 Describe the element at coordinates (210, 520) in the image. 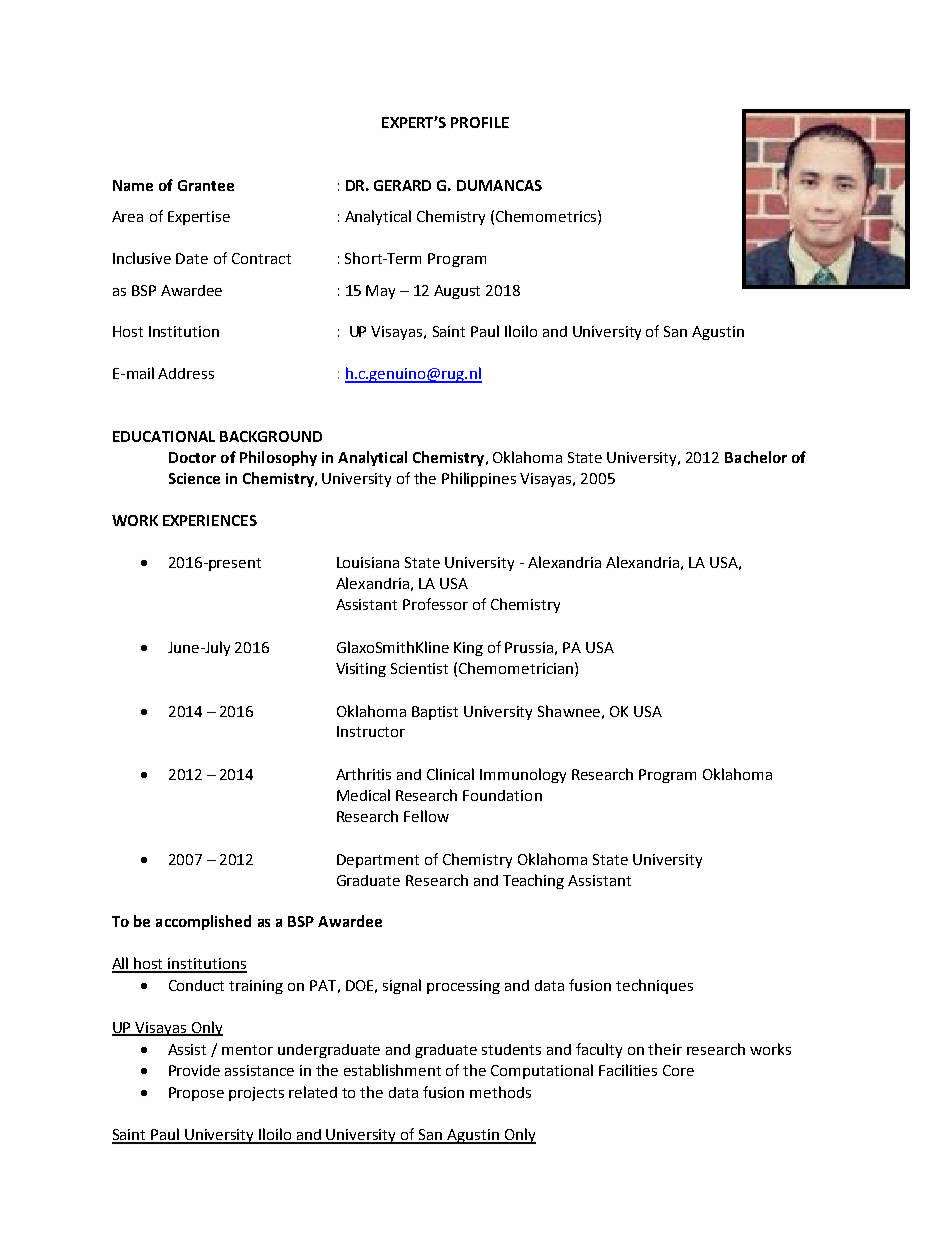

I see `EXPERIENCES` at that location.
